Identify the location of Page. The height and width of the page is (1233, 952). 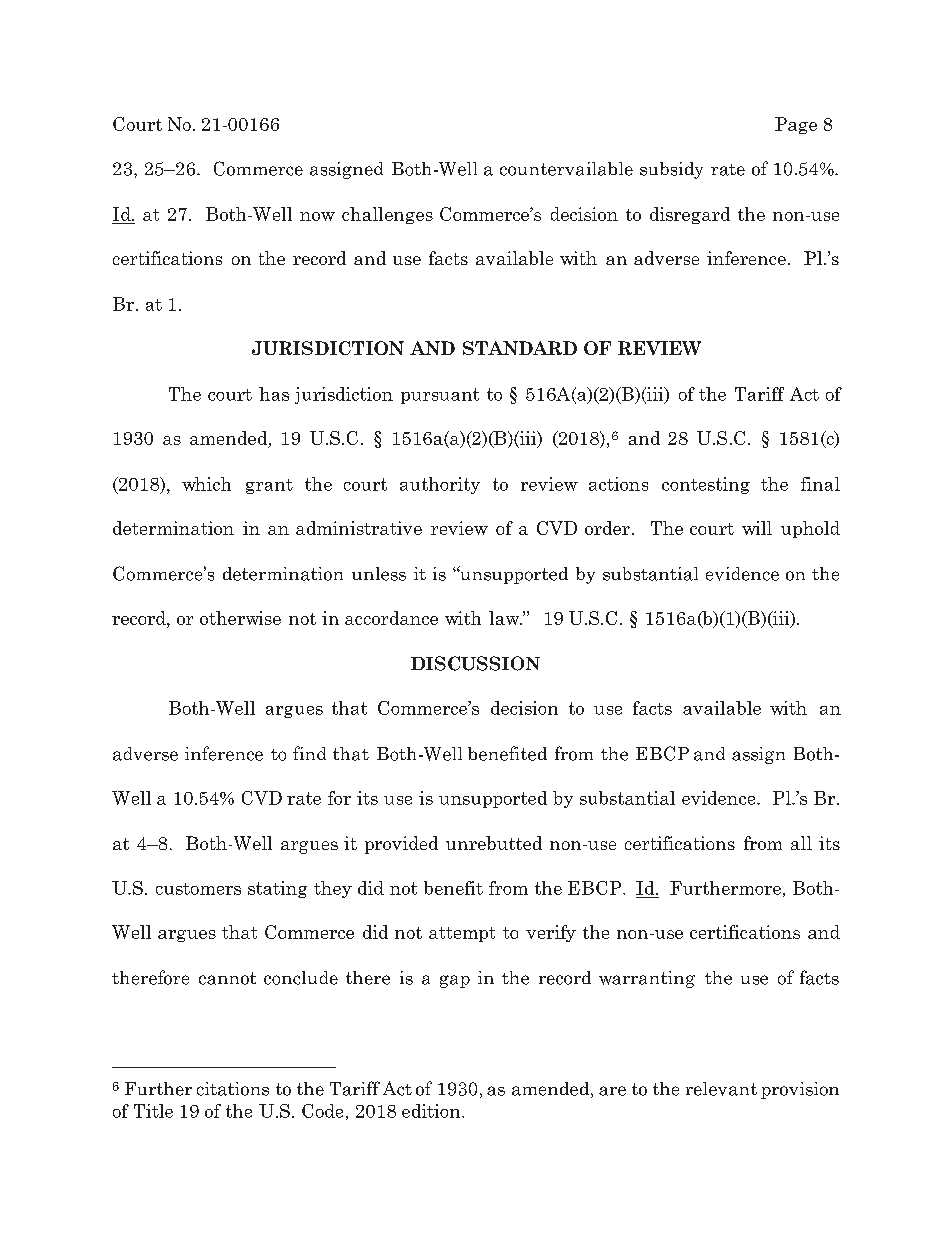
(796, 125).
